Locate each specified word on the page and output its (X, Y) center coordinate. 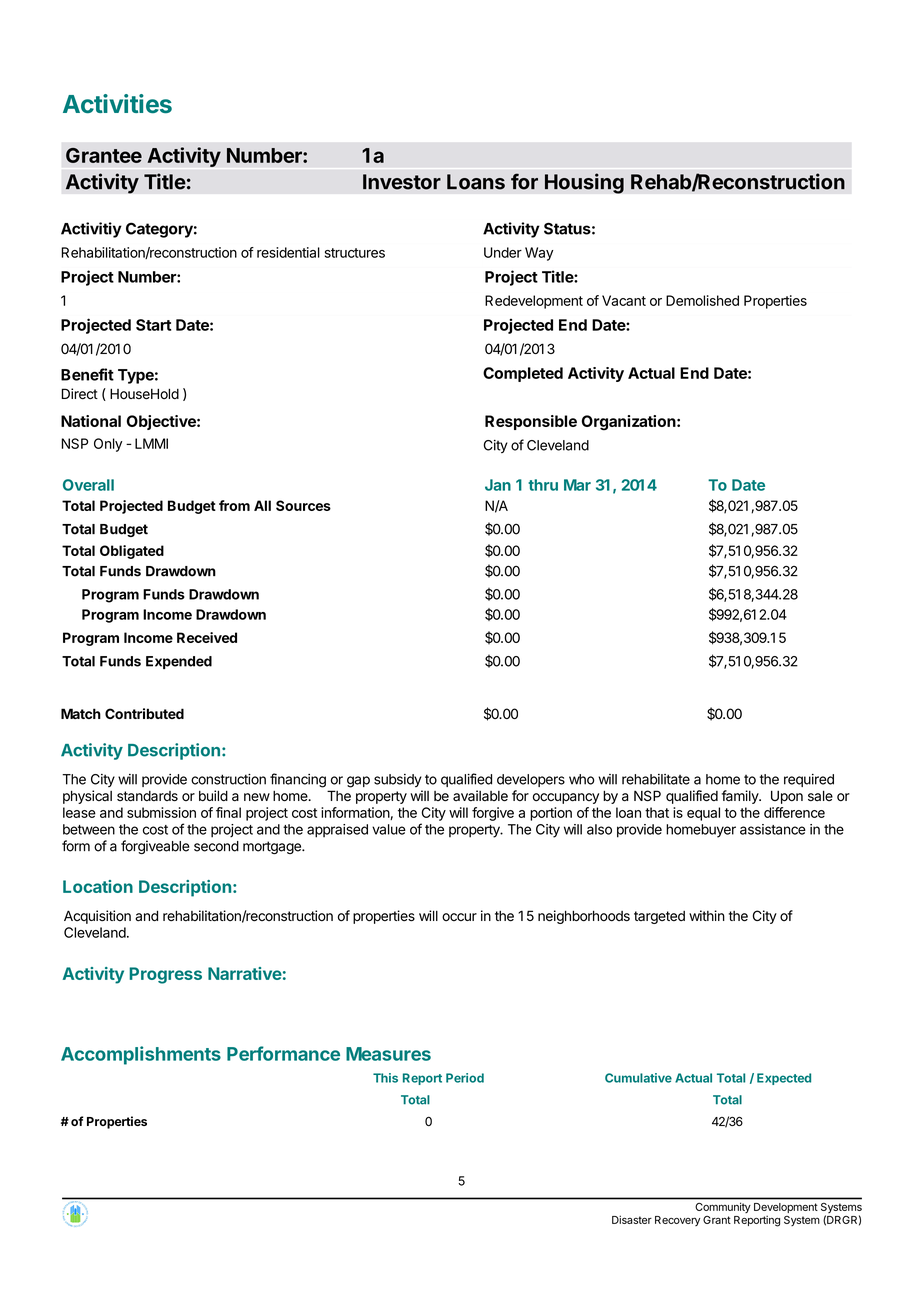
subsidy (398, 780)
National (91, 421)
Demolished (702, 300)
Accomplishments (141, 1055)
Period (465, 1078)
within (707, 915)
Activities (117, 103)
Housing (584, 183)
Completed (523, 374)
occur (459, 917)
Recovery (677, 1221)
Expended (179, 662)
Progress (165, 975)
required (809, 780)
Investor (402, 182)
